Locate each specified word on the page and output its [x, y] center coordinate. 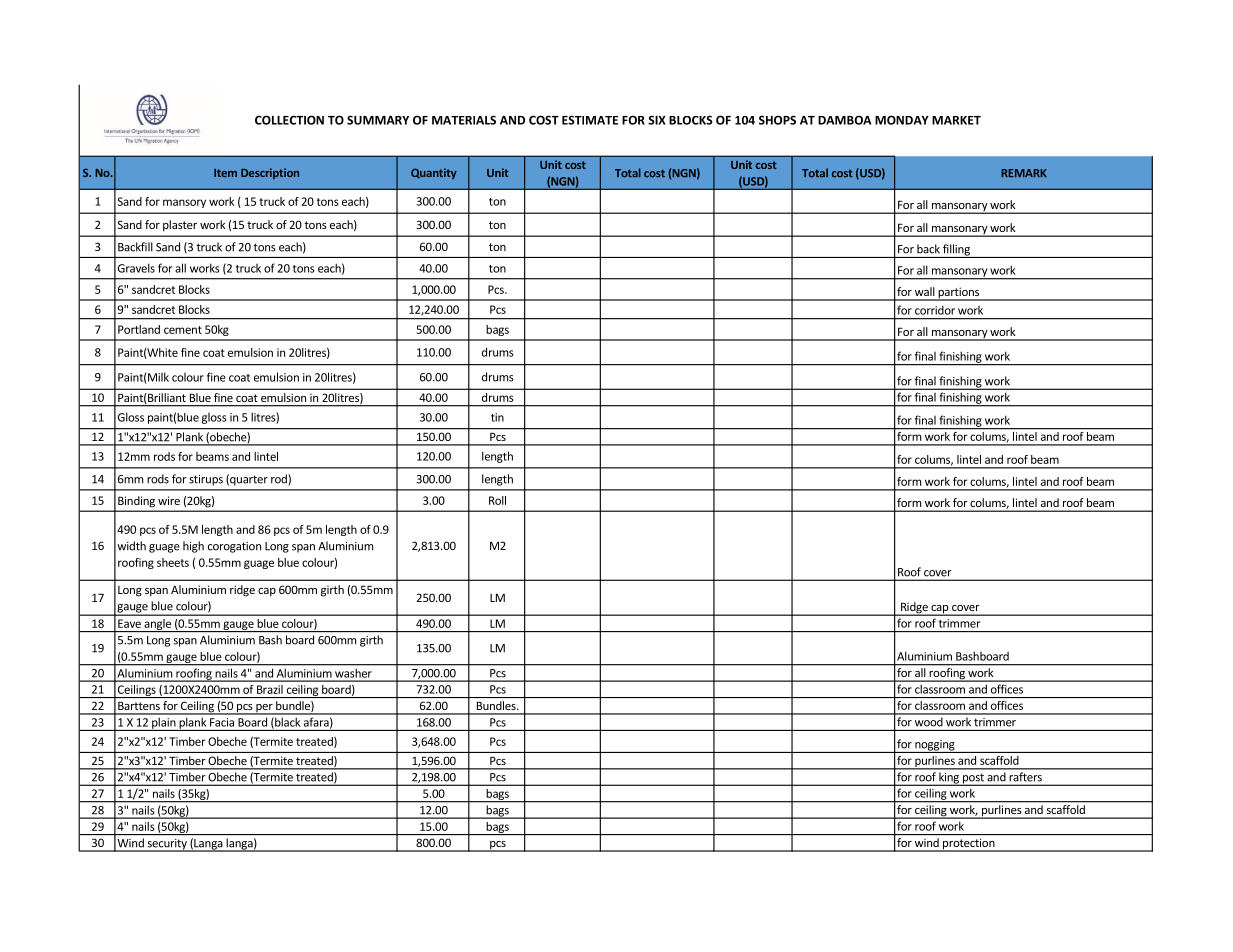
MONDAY [902, 120]
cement [183, 330]
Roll [497, 500]
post [973, 779]
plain [164, 724]
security [167, 845]
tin [497, 417]
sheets [173, 562]
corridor [935, 310]
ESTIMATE [590, 120]
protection [969, 845]
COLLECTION [289, 120]
